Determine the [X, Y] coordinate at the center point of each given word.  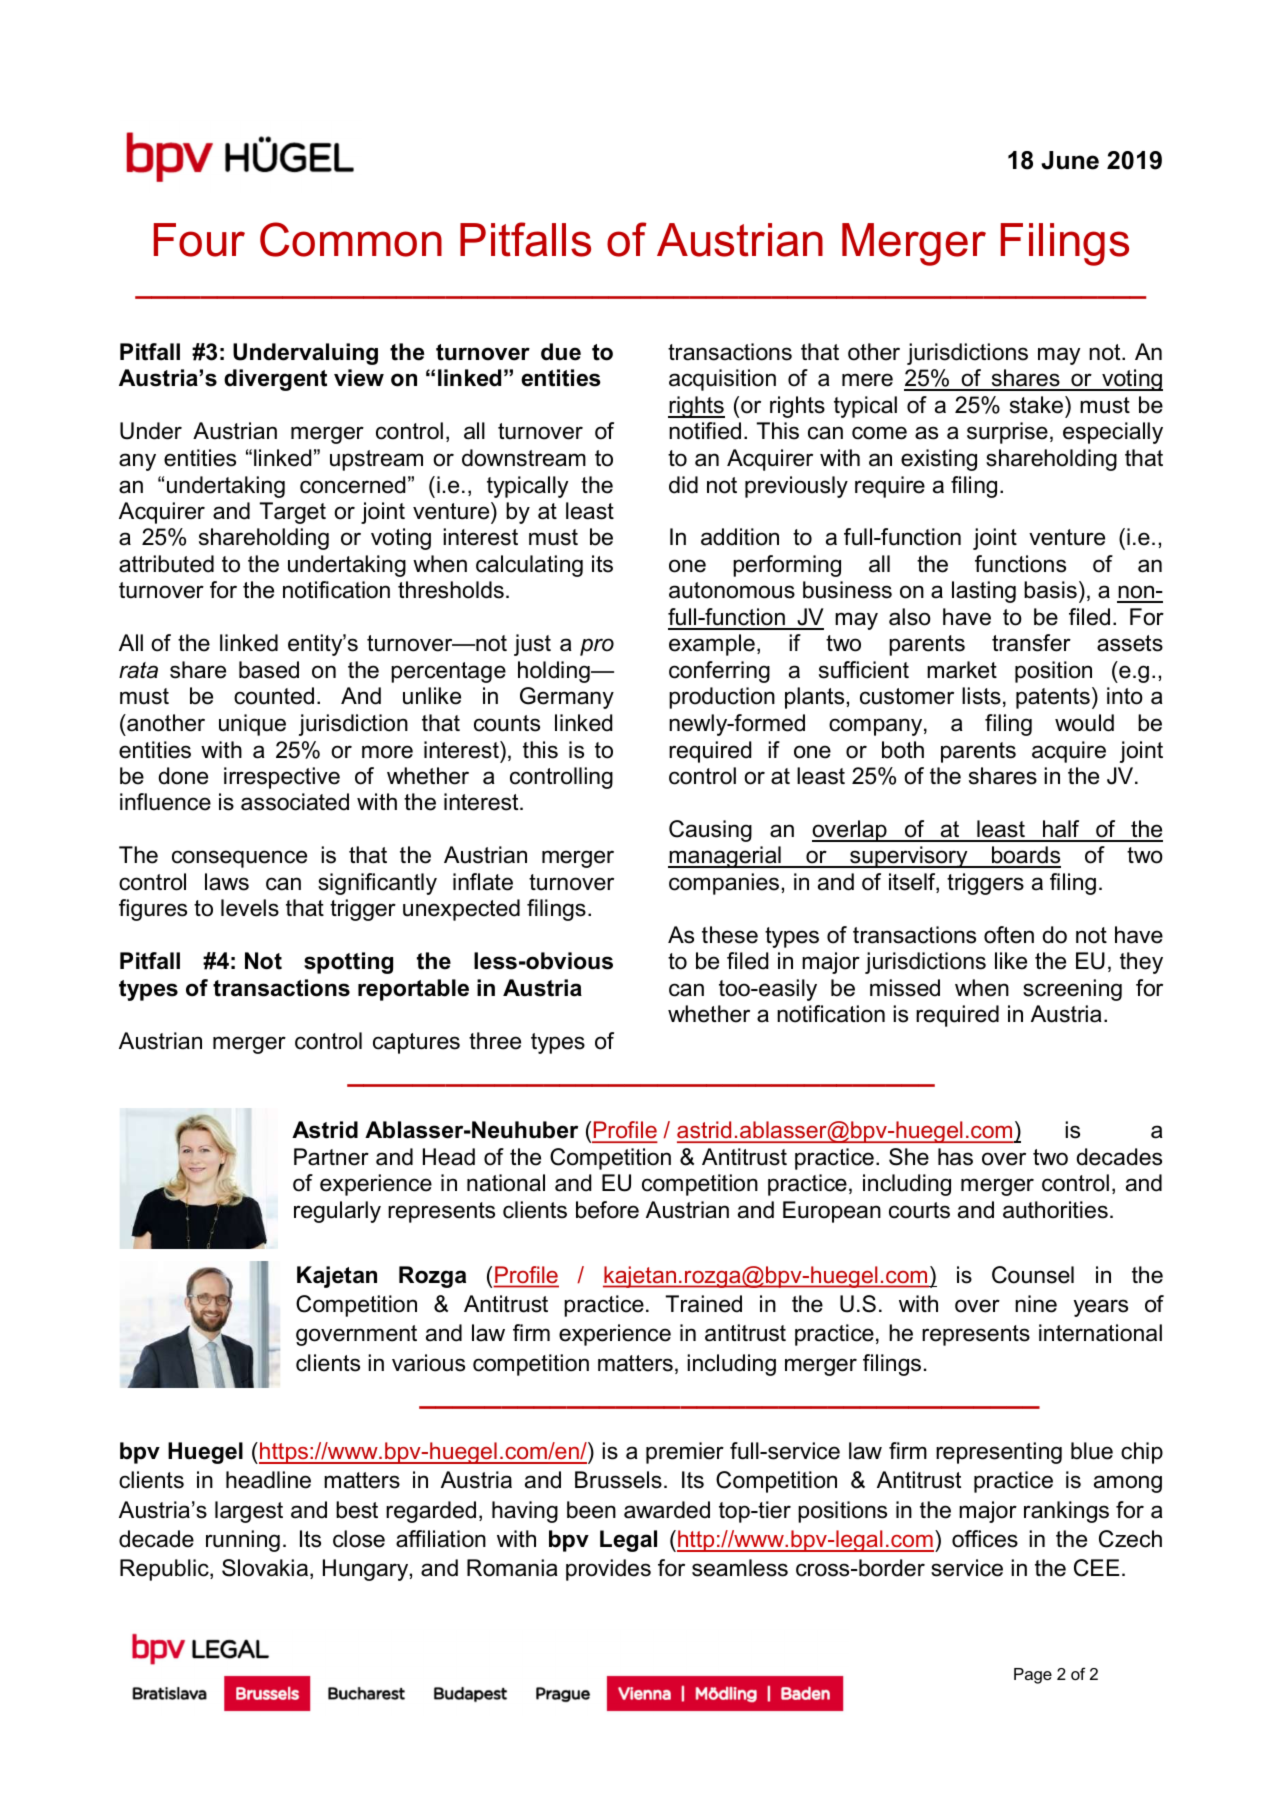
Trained [703, 1304]
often [1009, 935]
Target [292, 513]
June [1070, 160]
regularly [337, 1212]
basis [1050, 590]
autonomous [732, 590]
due [561, 352]
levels [250, 908]
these [730, 935]
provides [608, 1570]
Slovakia [265, 1568]
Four [199, 240]
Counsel [1033, 1275]
